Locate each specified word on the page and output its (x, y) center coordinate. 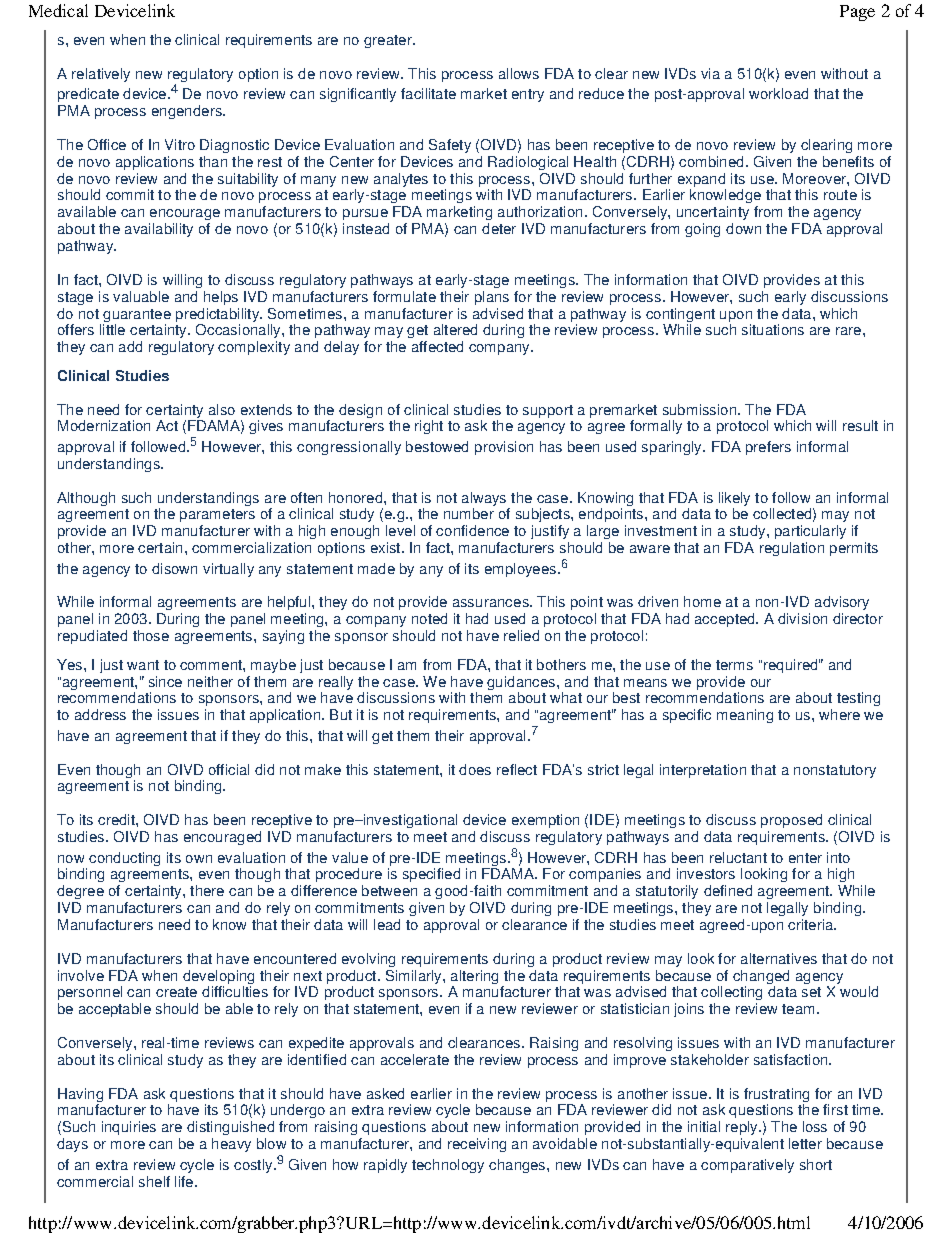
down (743, 228)
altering (474, 977)
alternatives (779, 958)
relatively (101, 75)
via (710, 73)
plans (492, 298)
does (475, 769)
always (484, 499)
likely (734, 499)
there (207, 890)
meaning (745, 716)
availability (159, 230)
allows (519, 73)
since (165, 681)
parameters (217, 515)
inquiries (129, 1128)
